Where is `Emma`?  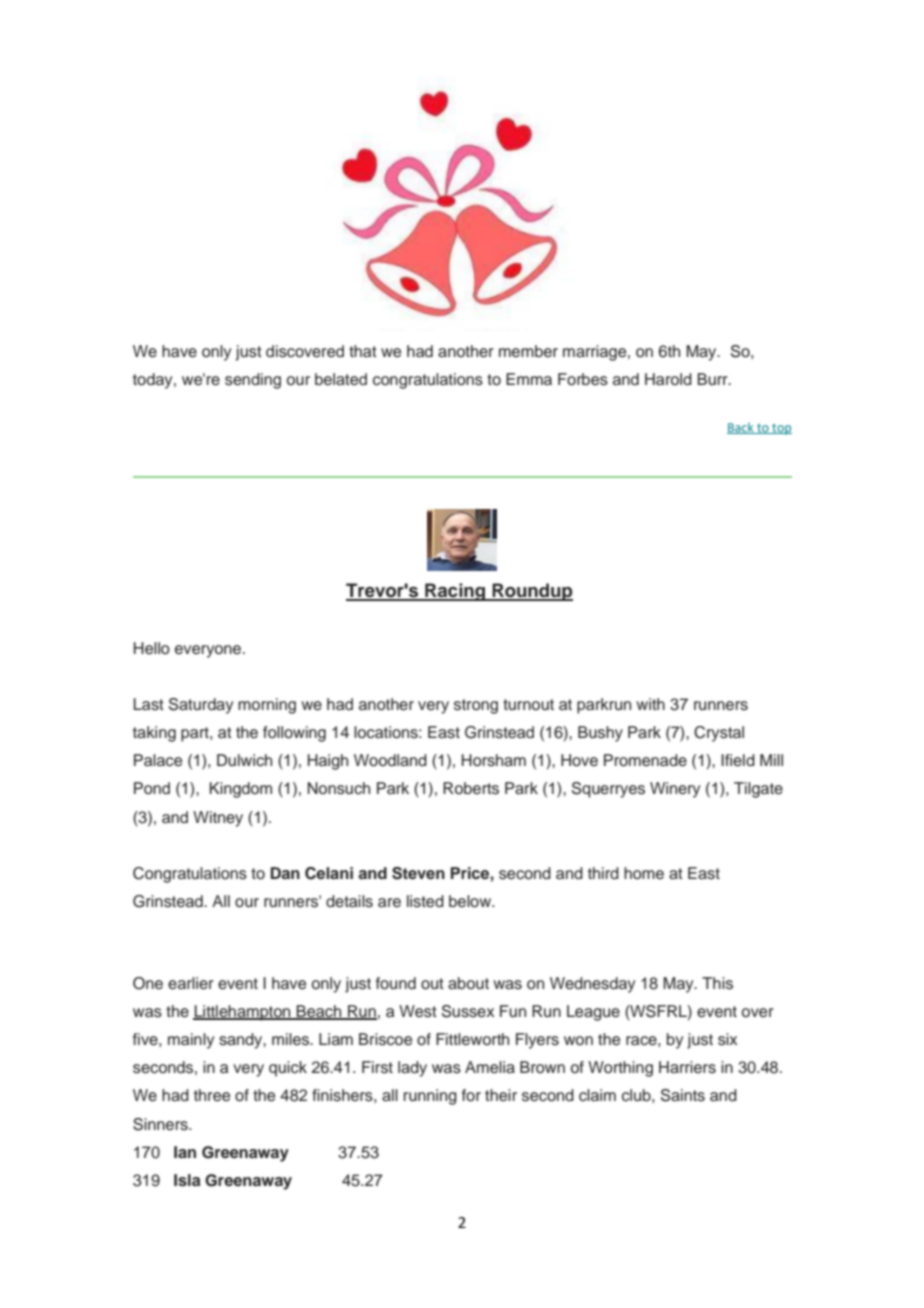
Emma is located at coordinates (529, 379).
